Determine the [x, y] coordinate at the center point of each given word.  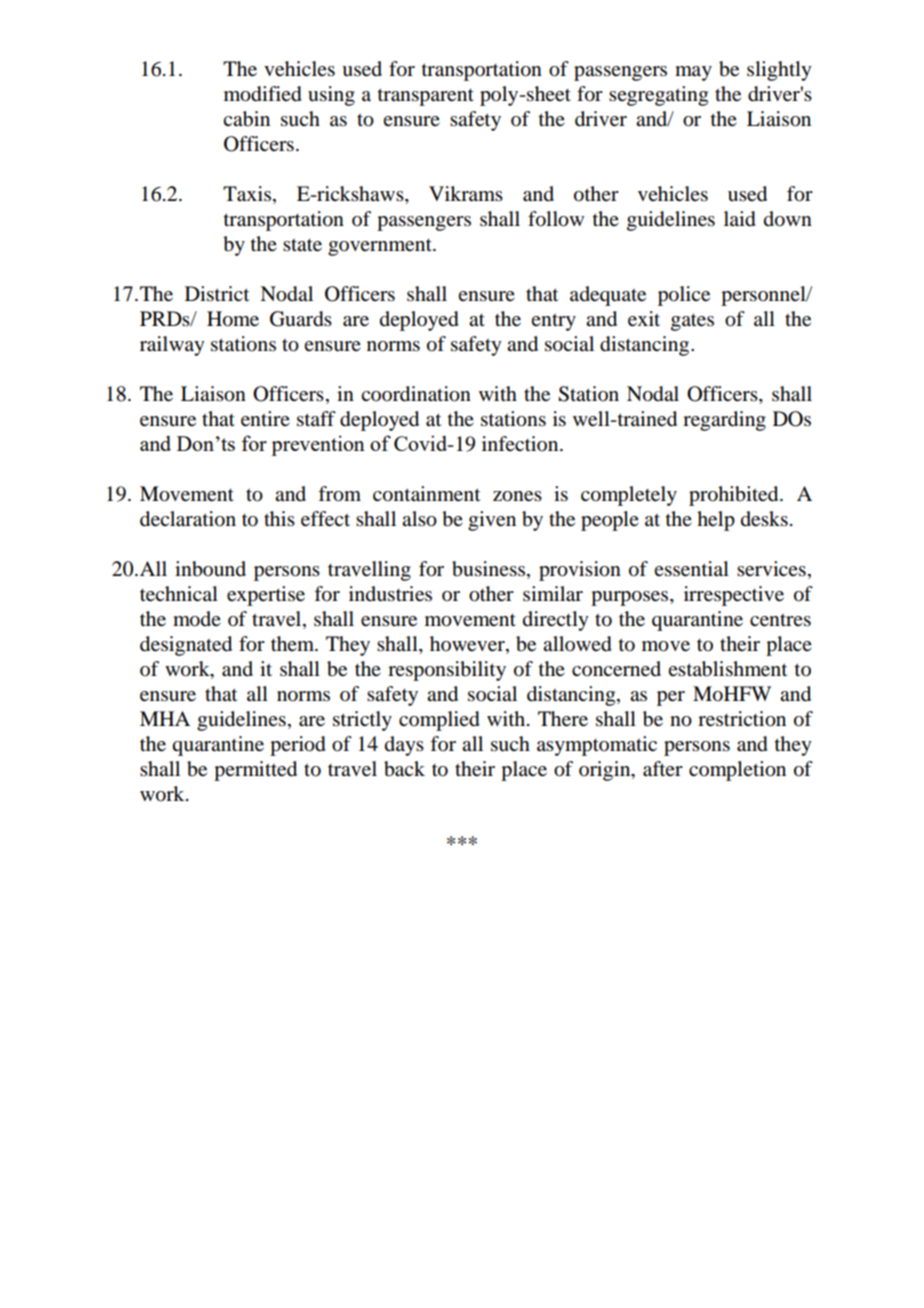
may [693, 73]
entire [265, 419]
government [381, 247]
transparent [426, 97]
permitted [255, 771]
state [302, 245]
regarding [724, 421]
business [490, 570]
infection [521, 444]
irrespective [734, 596]
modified [263, 94]
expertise [266, 596]
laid [740, 219]
